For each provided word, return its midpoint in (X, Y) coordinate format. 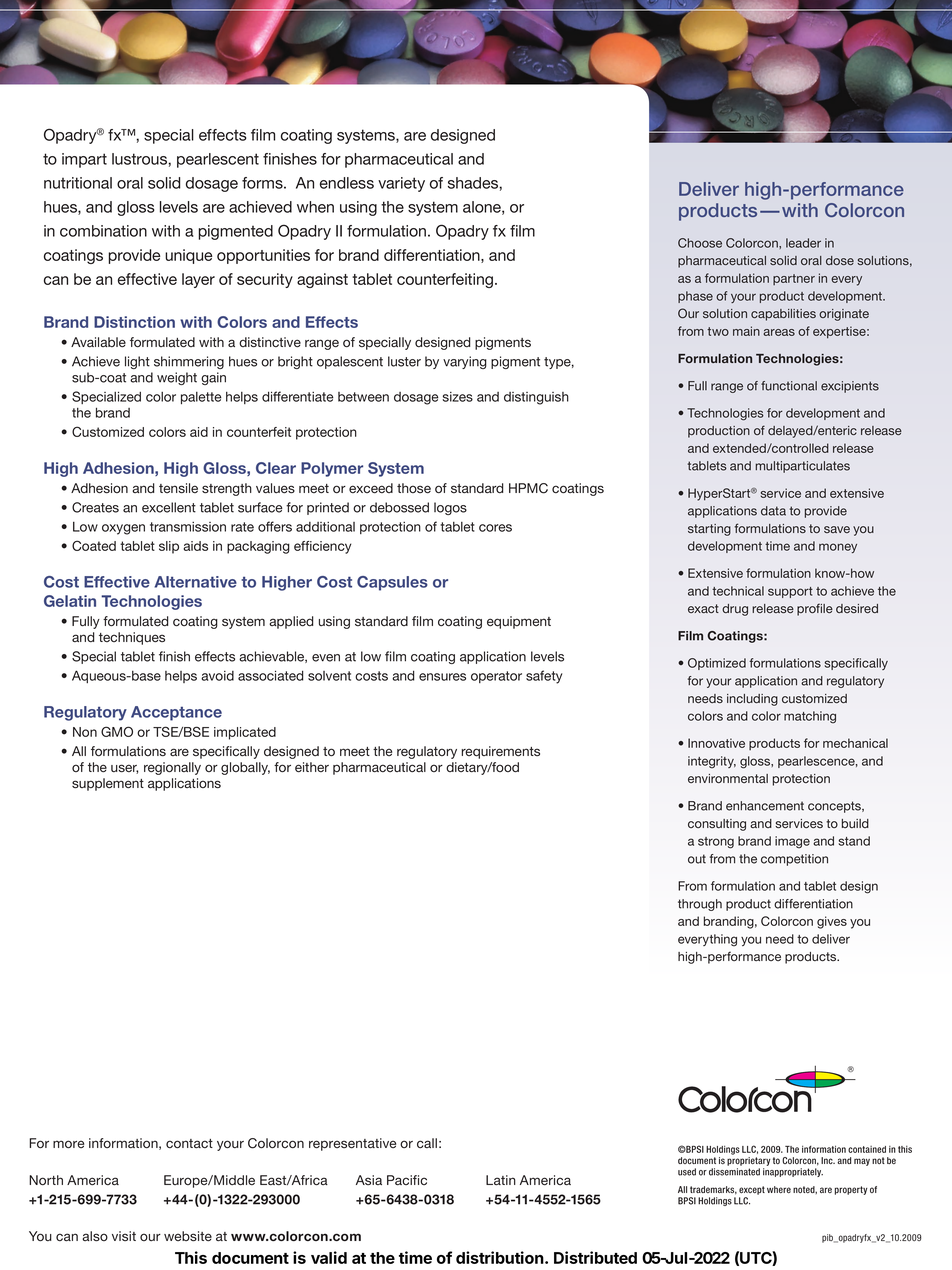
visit (124, 1236)
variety (401, 184)
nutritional (78, 183)
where (779, 1189)
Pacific (407, 1180)
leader (803, 243)
